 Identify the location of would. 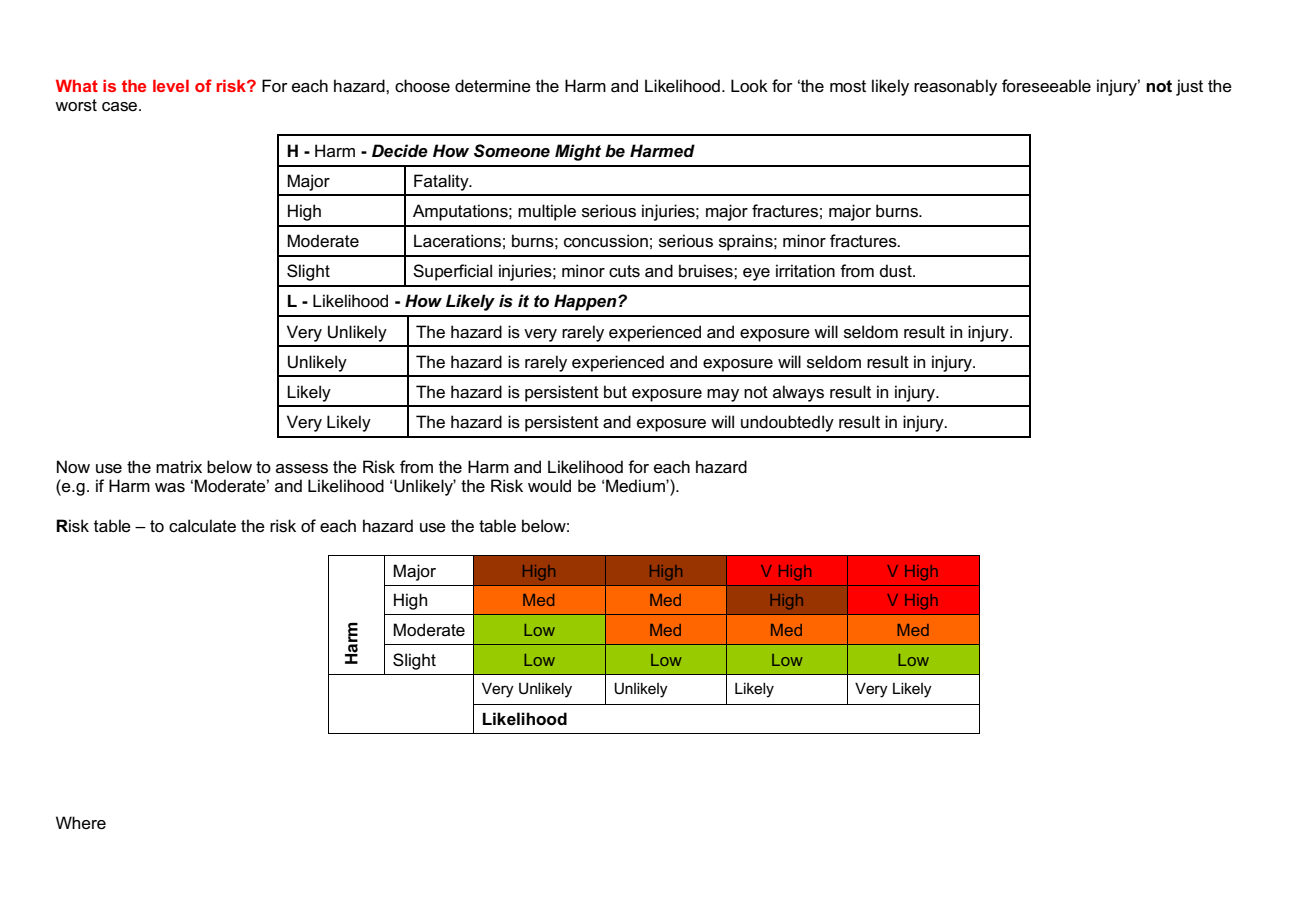
(549, 486).
